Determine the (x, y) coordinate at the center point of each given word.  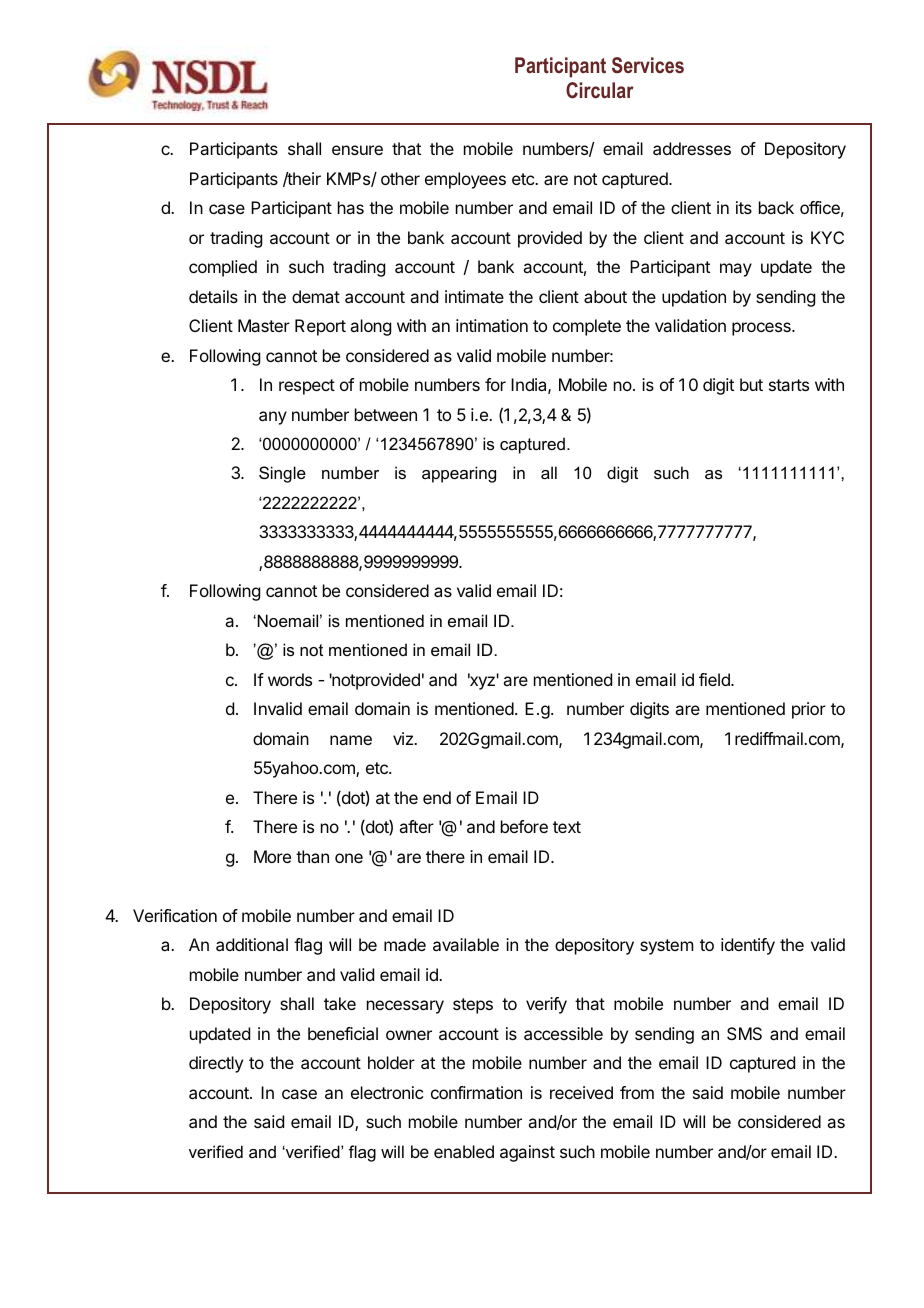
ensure (357, 150)
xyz (481, 682)
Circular (600, 90)
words (290, 679)
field (715, 679)
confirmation (476, 1092)
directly (216, 1064)
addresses (692, 148)
